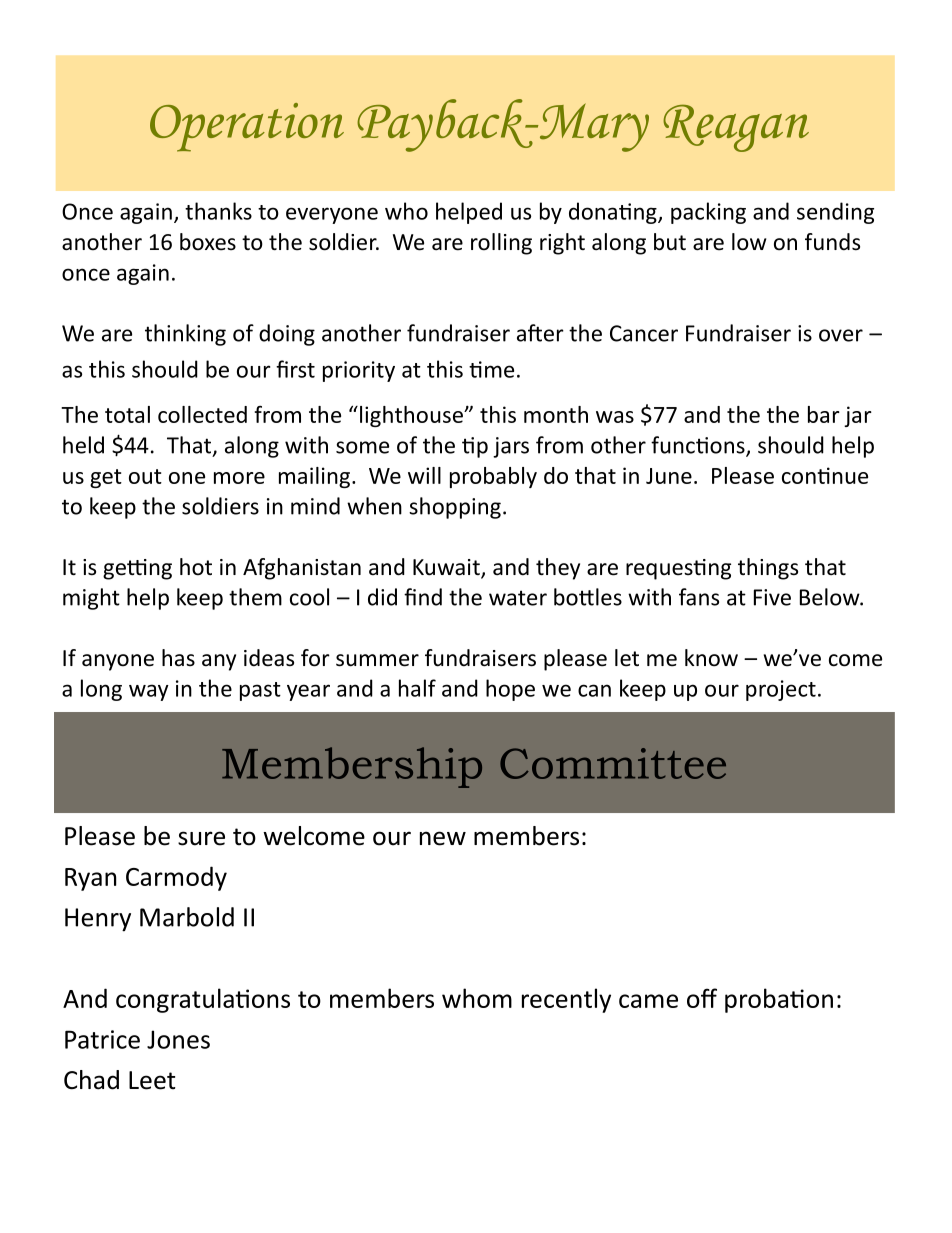  Describe the element at coordinates (443, 838) in the screenshot. I see `new` at that location.
